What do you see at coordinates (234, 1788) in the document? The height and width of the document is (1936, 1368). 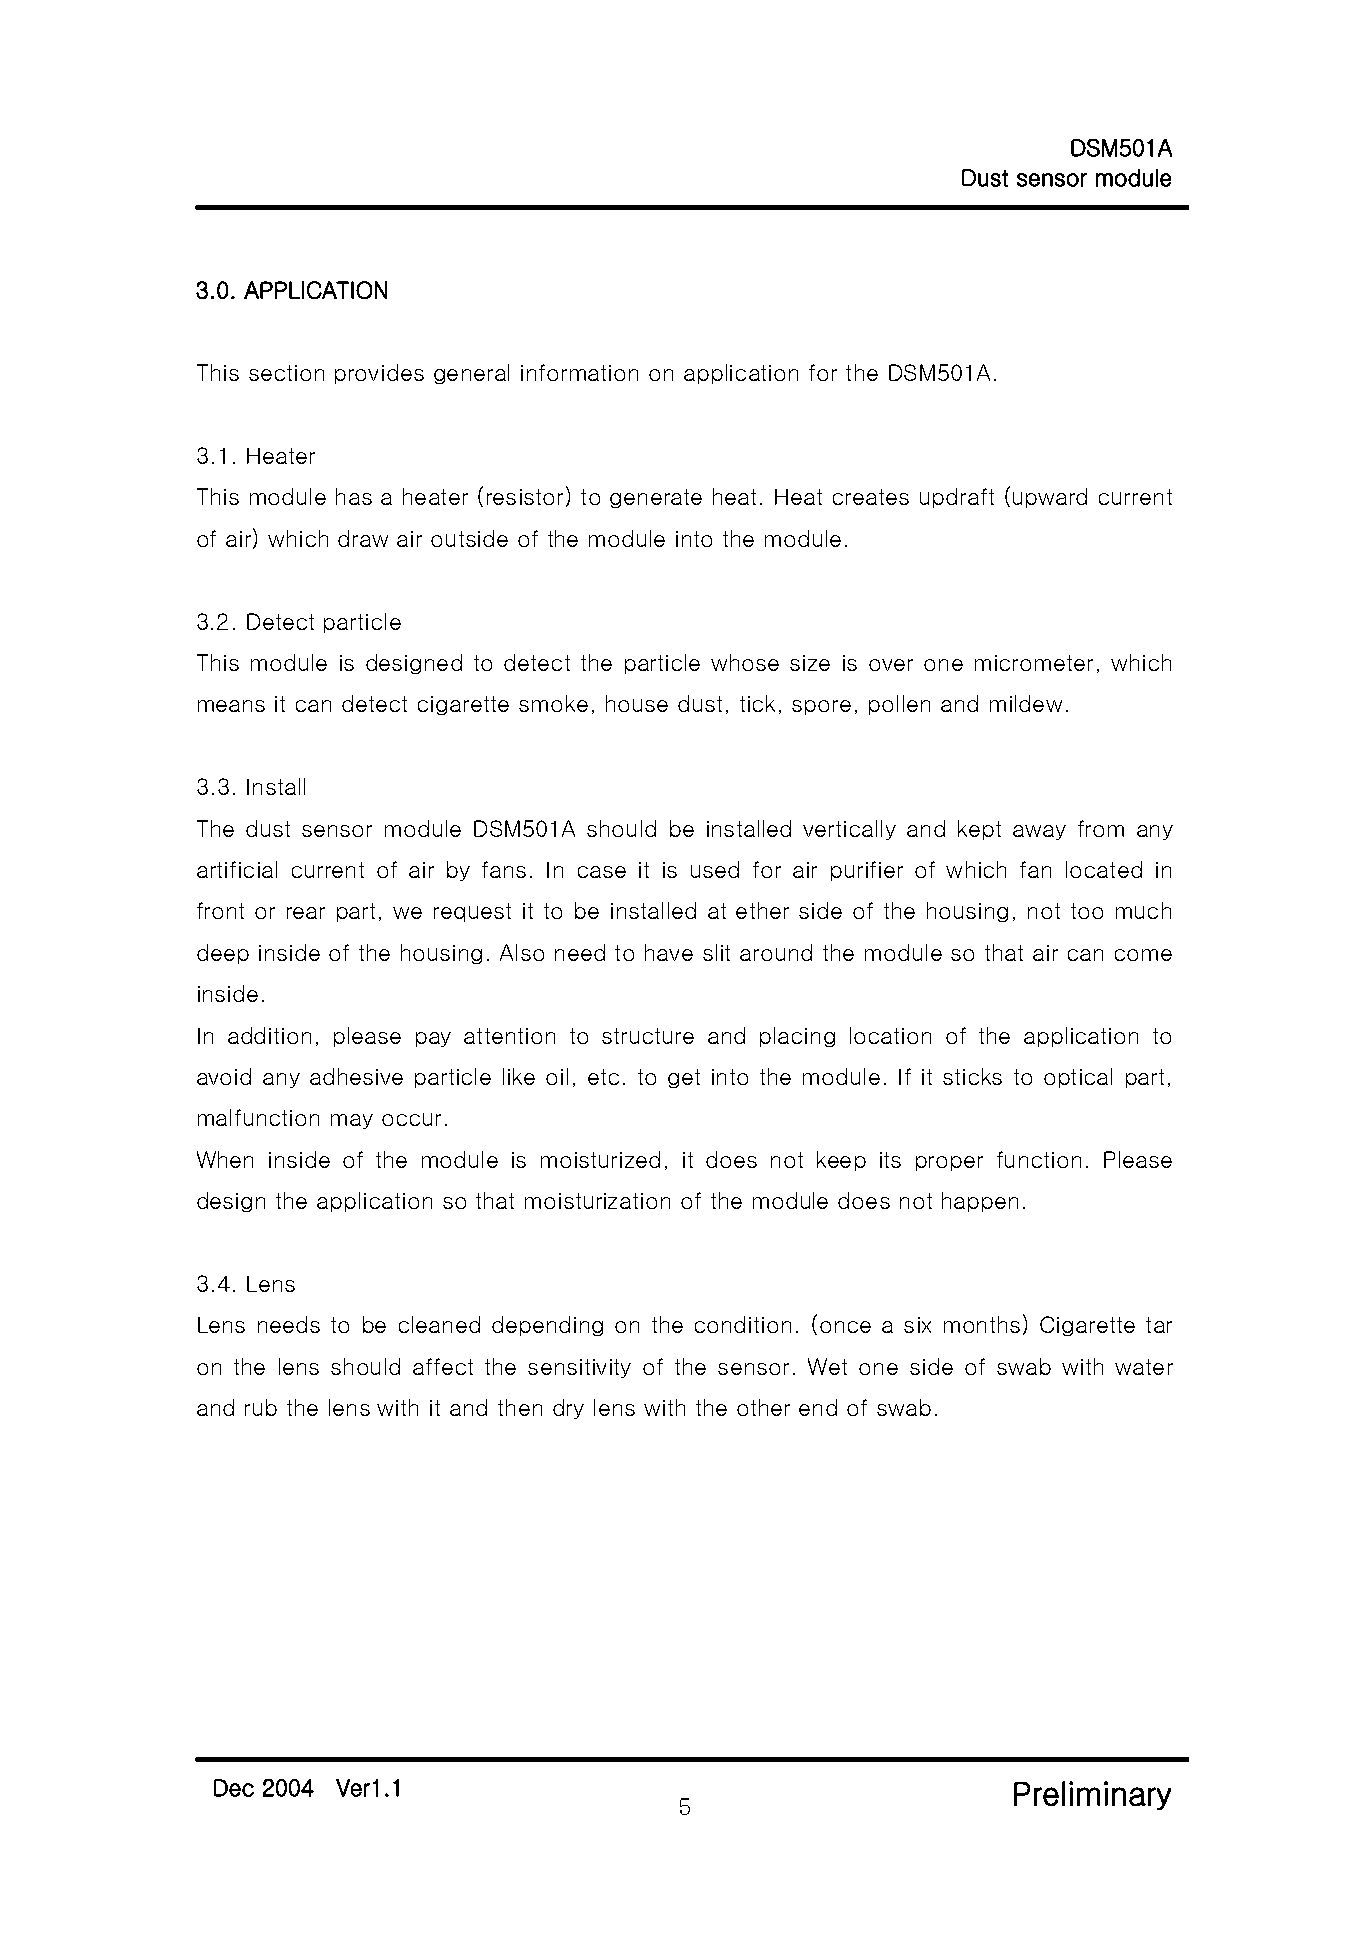 I see `Dec` at bounding box center [234, 1788].
